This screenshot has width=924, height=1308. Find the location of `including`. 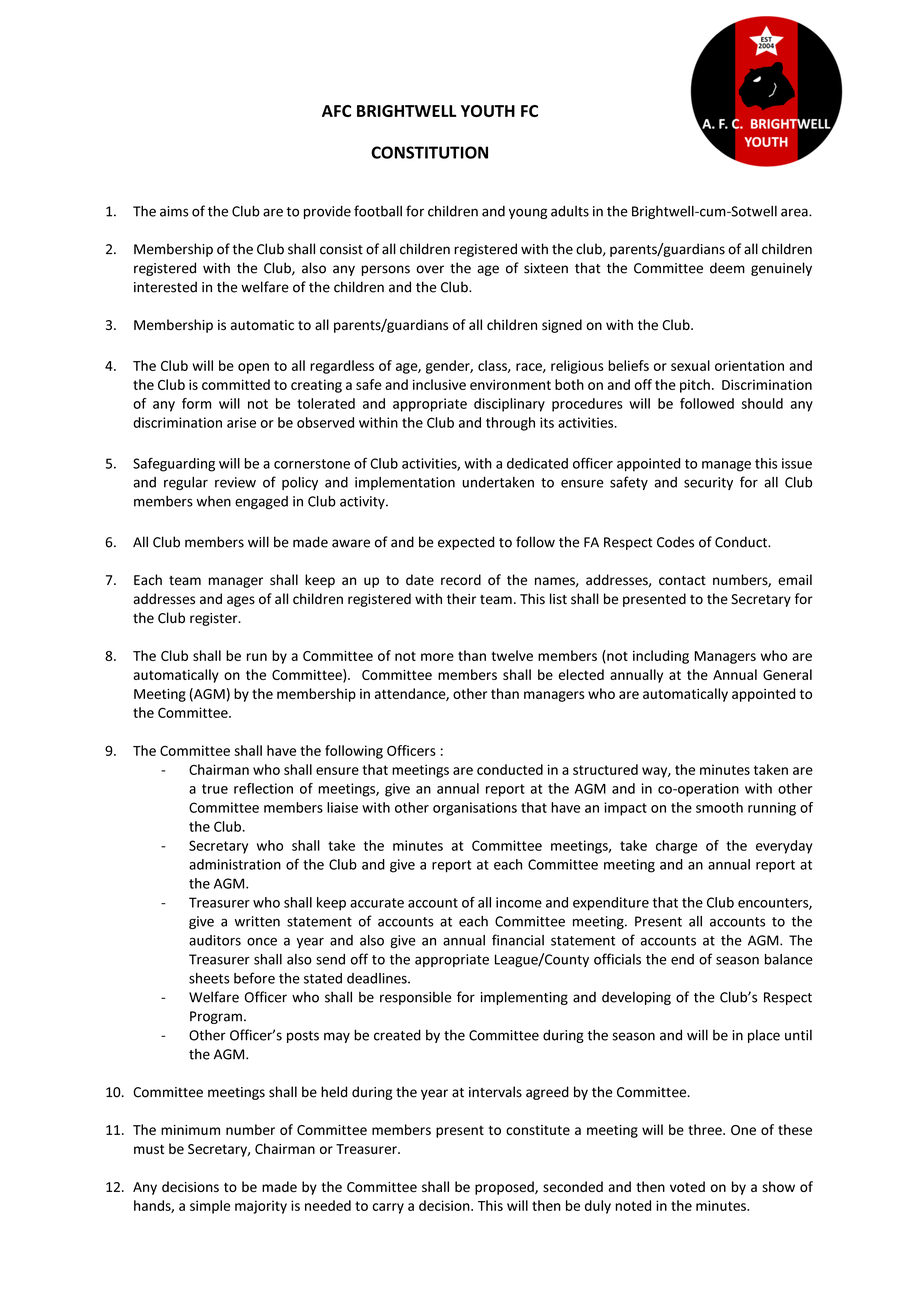

including is located at coordinates (661, 657).
